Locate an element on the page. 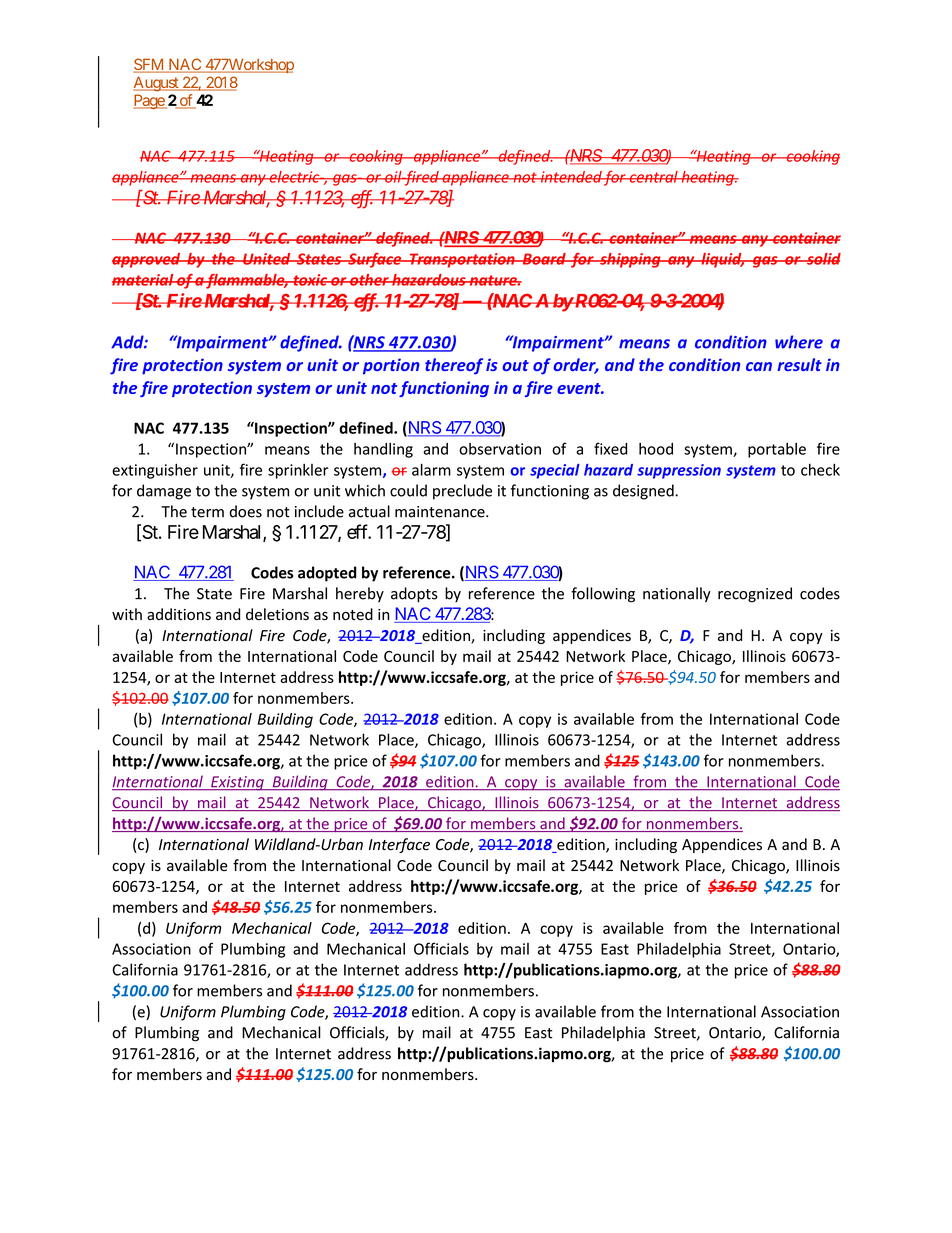 The image size is (952, 1233). extinguisher is located at coordinates (155, 471).
